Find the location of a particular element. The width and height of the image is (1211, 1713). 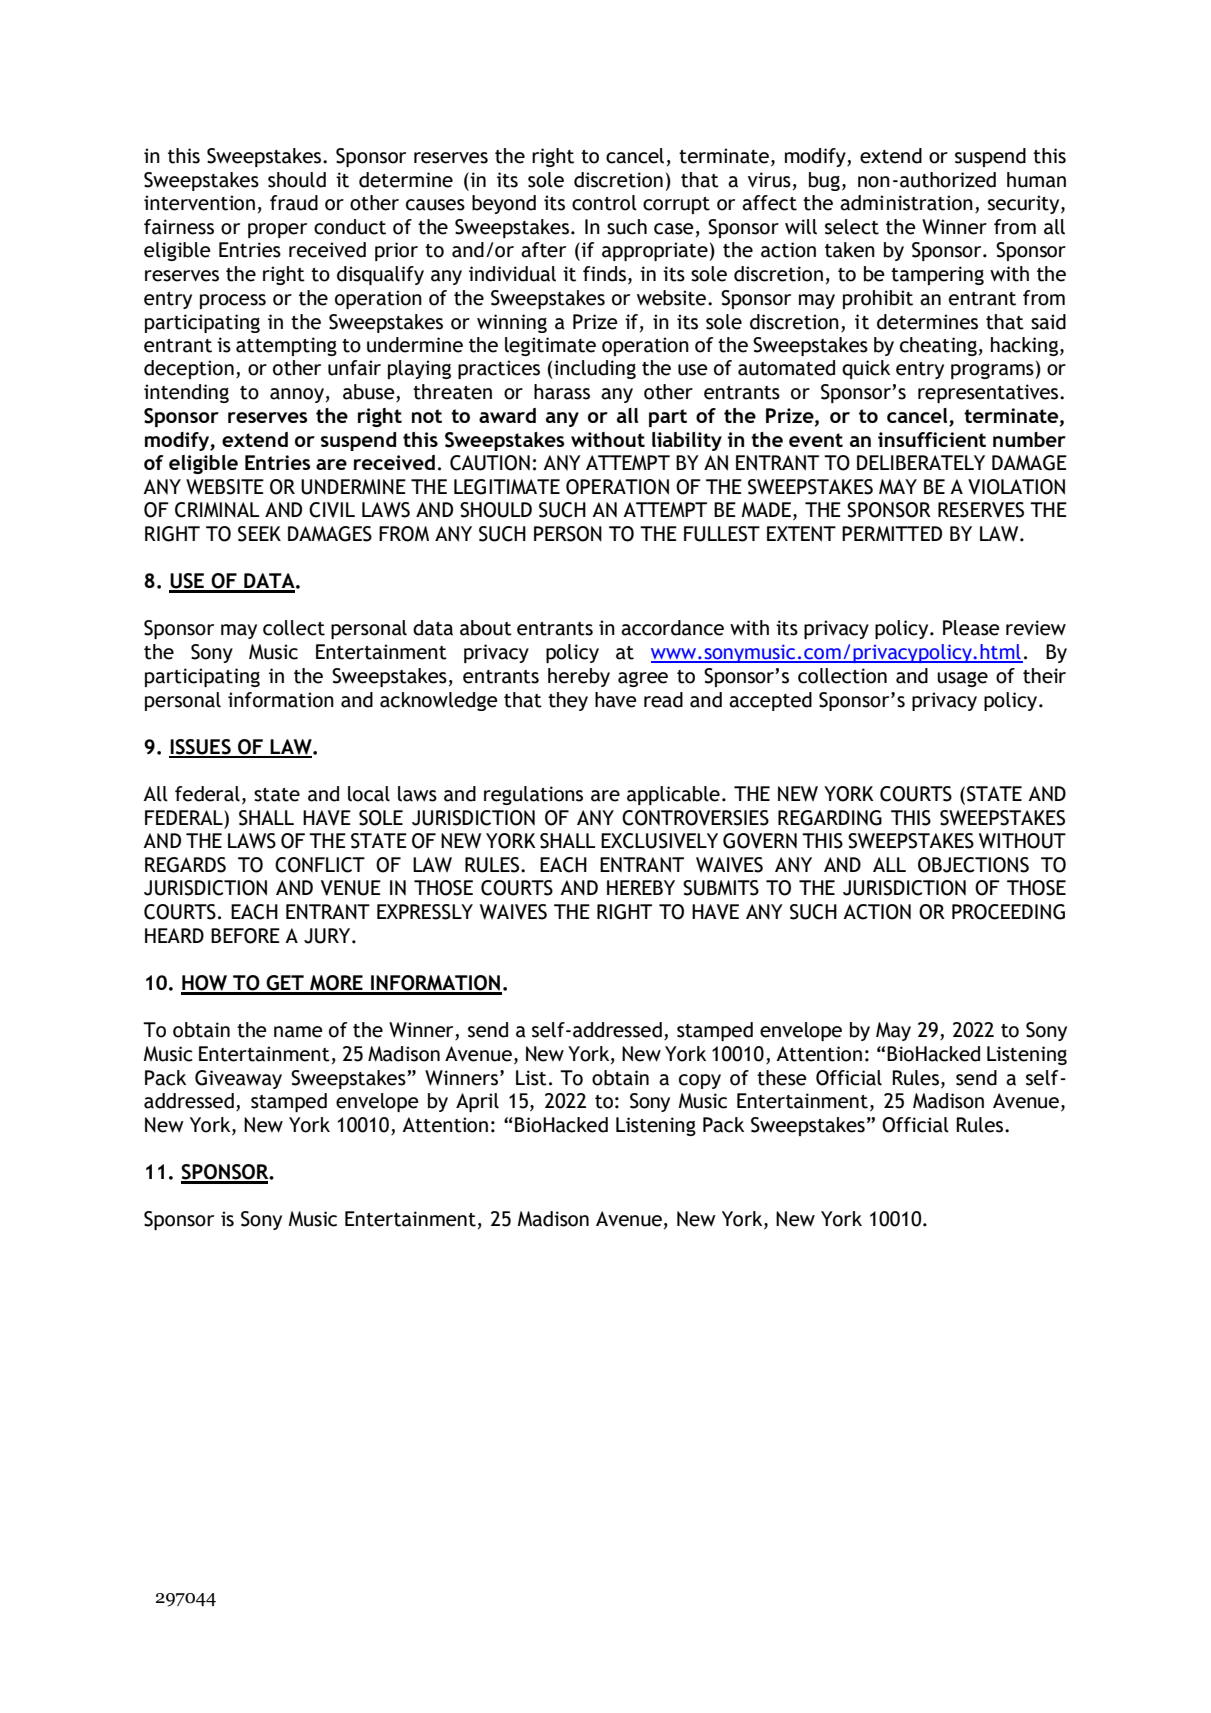

acknowledge is located at coordinates (439, 701).
